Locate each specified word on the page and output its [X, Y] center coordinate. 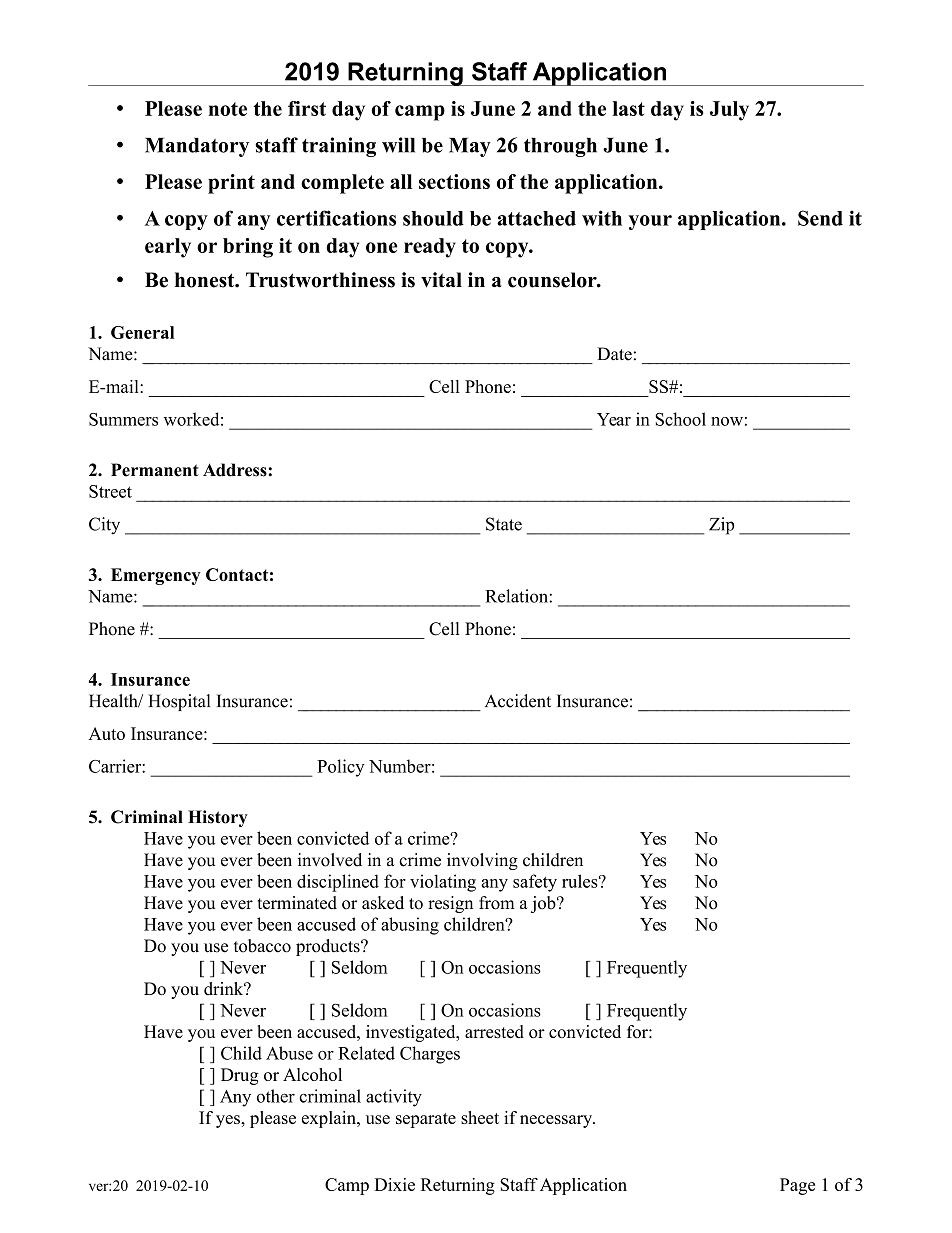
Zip [721, 526]
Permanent [155, 470]
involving [482, 861]
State [504, 524]
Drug [239, 1076]
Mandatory [197, 147]
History [218, 818]
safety [535, 883]
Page [797, 1186]
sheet [480, 1117]
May [470, 147]
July [729, 111]
